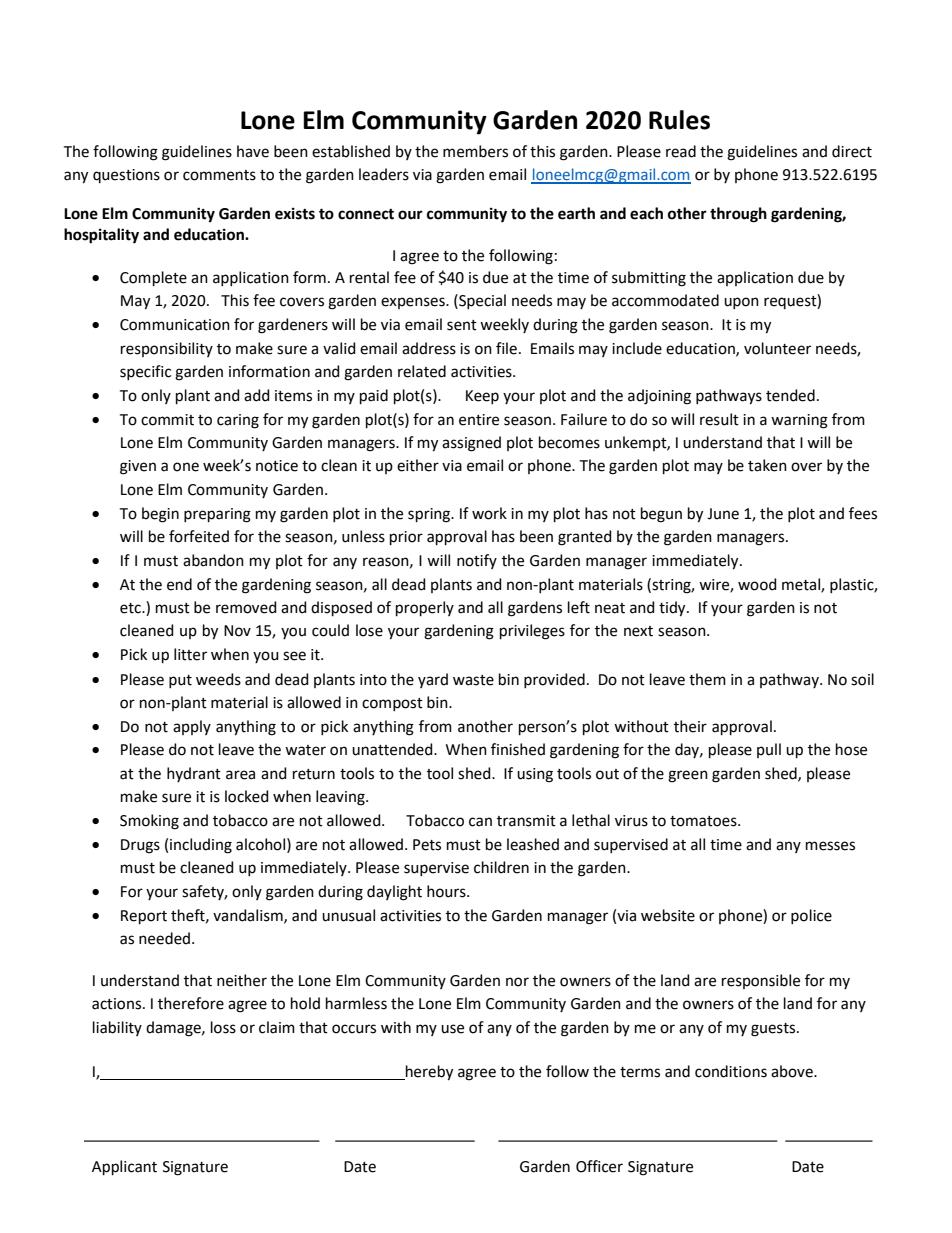  What do you see at coordinates (219, 175) in the page?
I see `comments` at bounding box center [219, 175].
